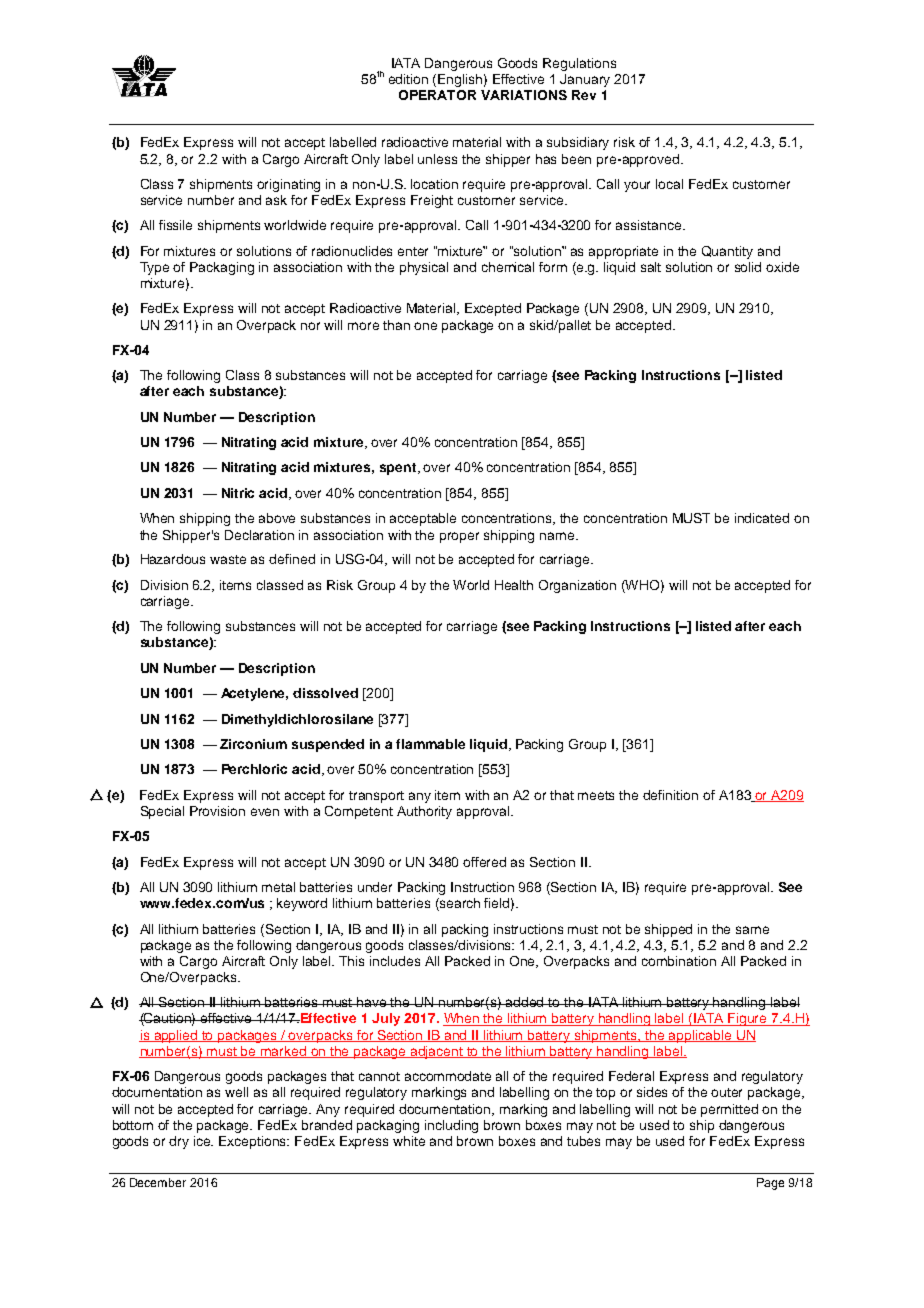 This document has height=1308, width=924. I want to click on permitted, so click(729, 1110).
